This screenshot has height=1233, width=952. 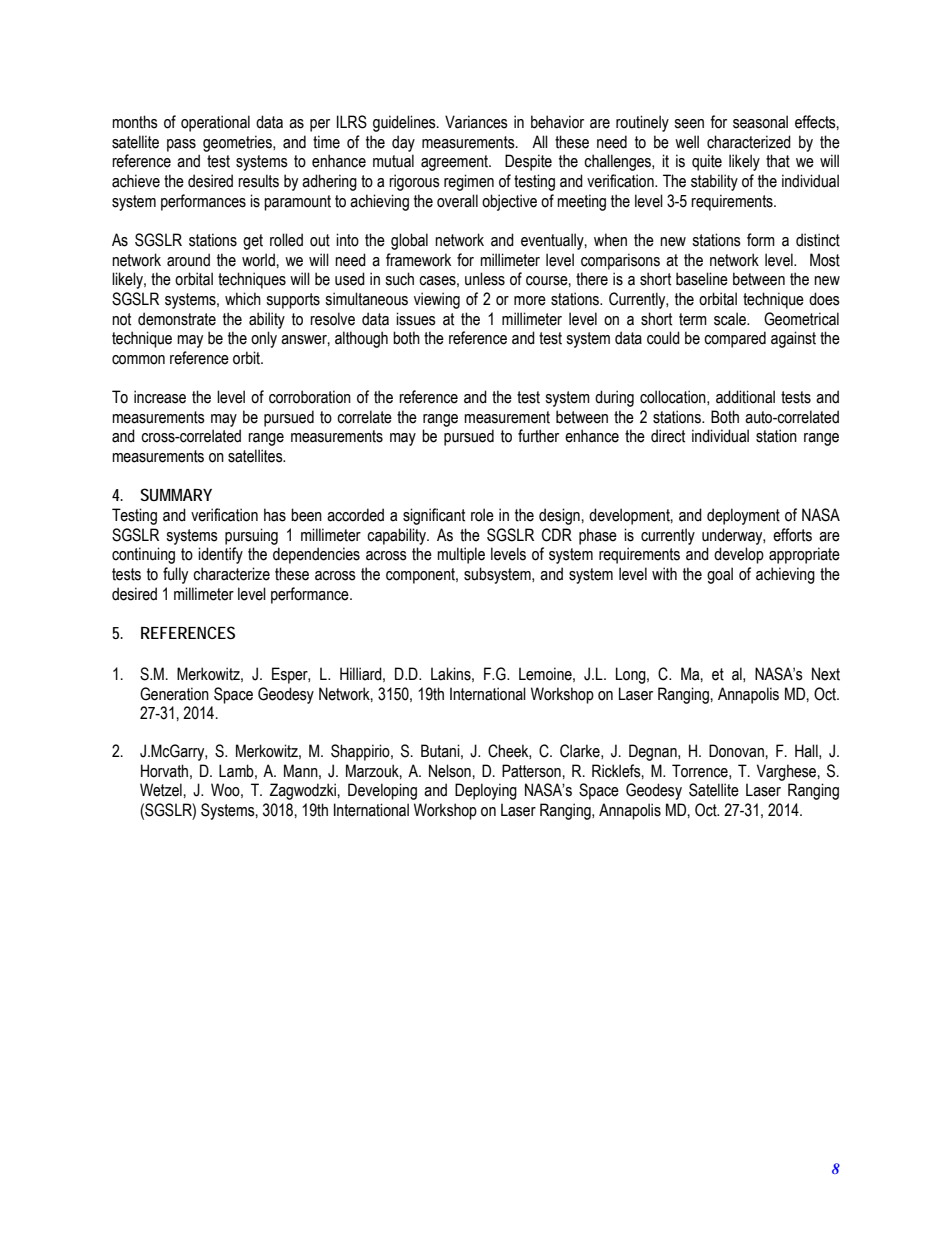 What do you see at coordinates (461, 555) in the screenshot?
I see `multiple` at bounding box center [461, 555].
